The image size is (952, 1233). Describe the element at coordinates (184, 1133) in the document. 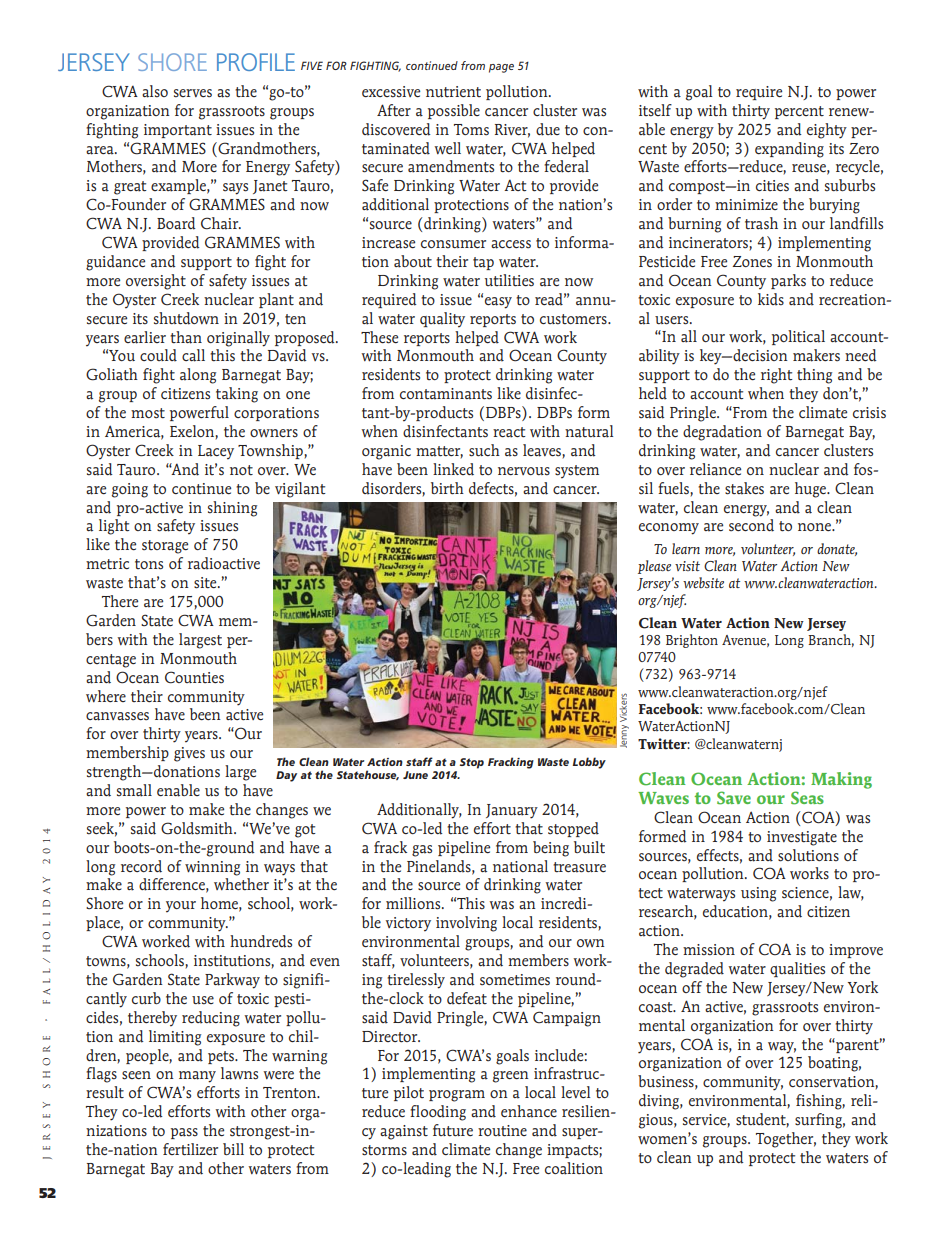

I see `pass` at that location.
